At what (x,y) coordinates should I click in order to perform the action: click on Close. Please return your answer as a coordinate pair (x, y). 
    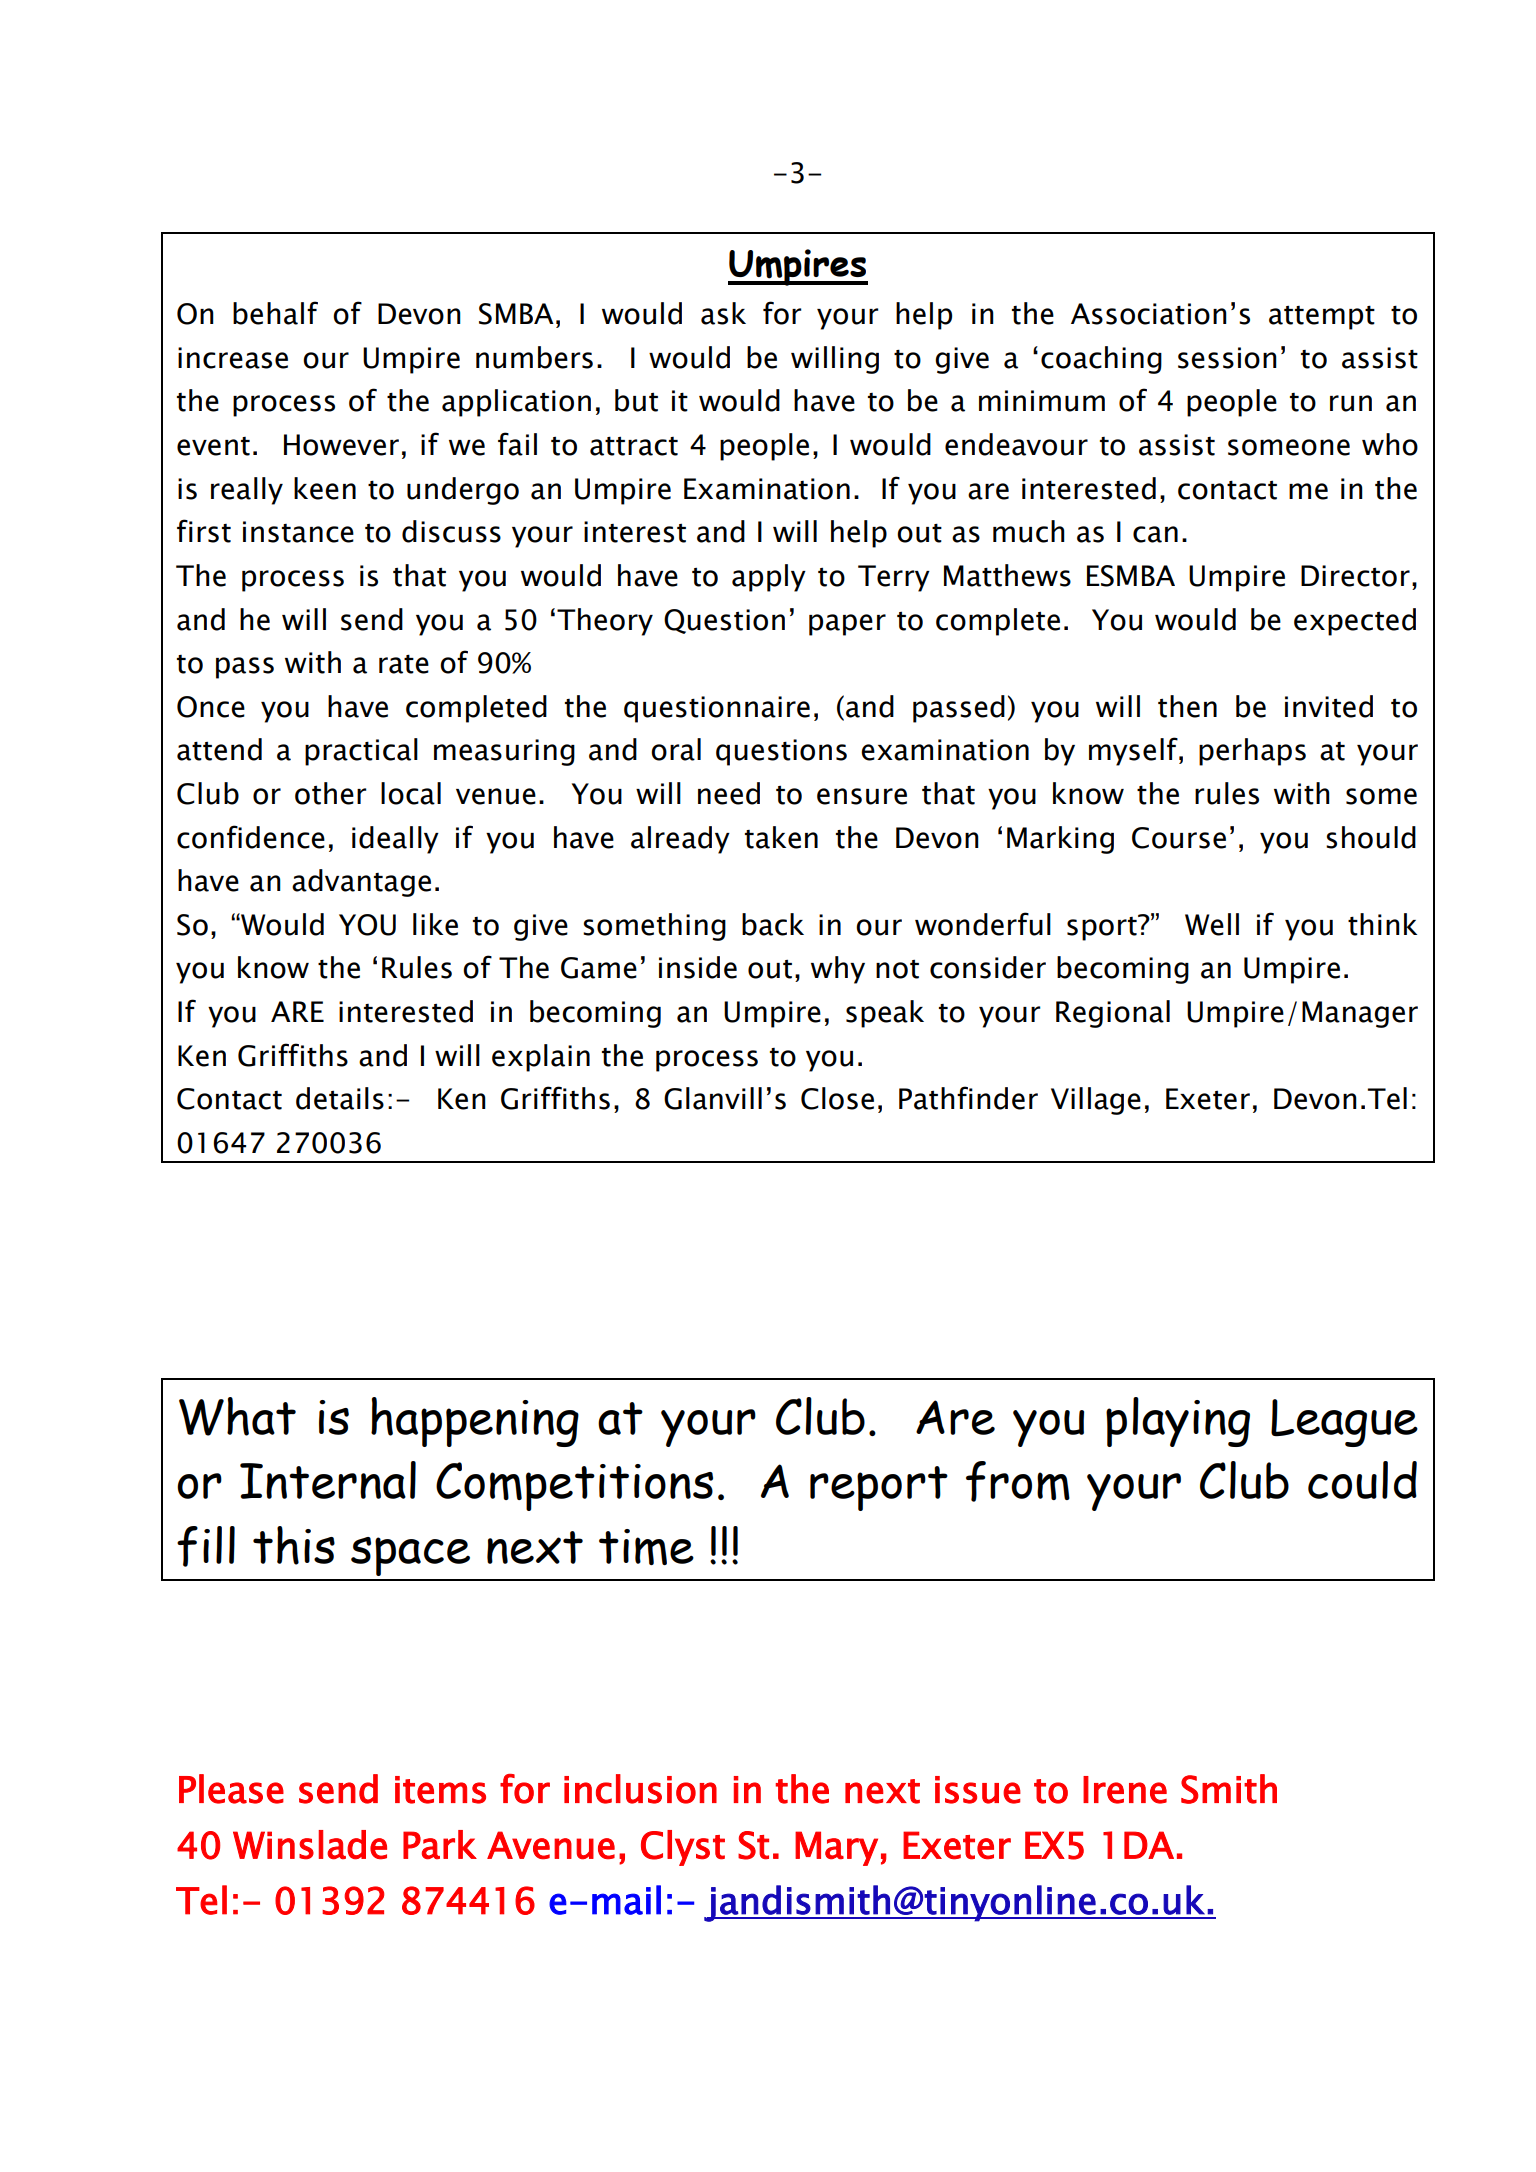
    Looking at the image, I should click on (837, 1098).
